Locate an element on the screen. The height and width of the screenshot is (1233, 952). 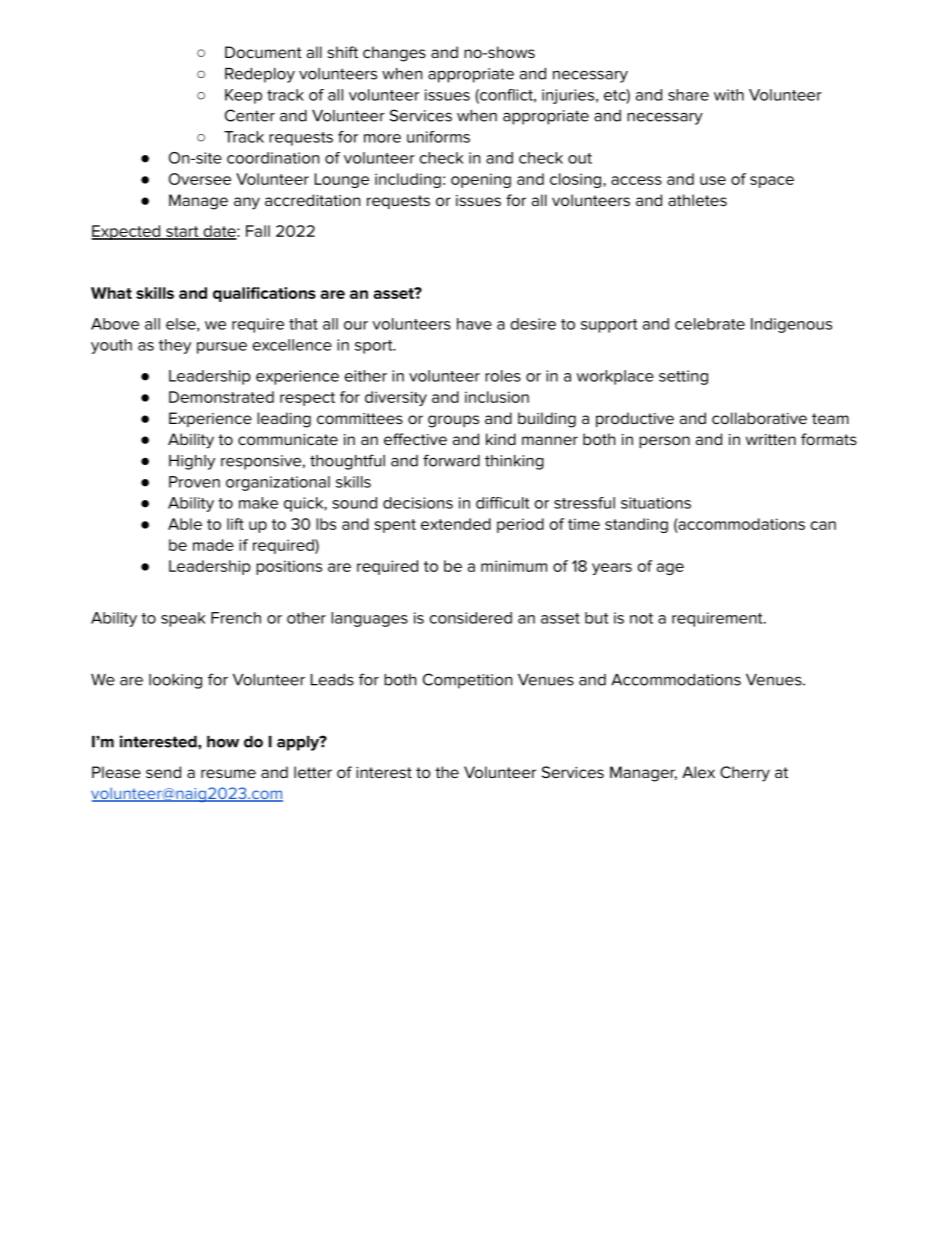
start is located at coordinates (182, 233).
